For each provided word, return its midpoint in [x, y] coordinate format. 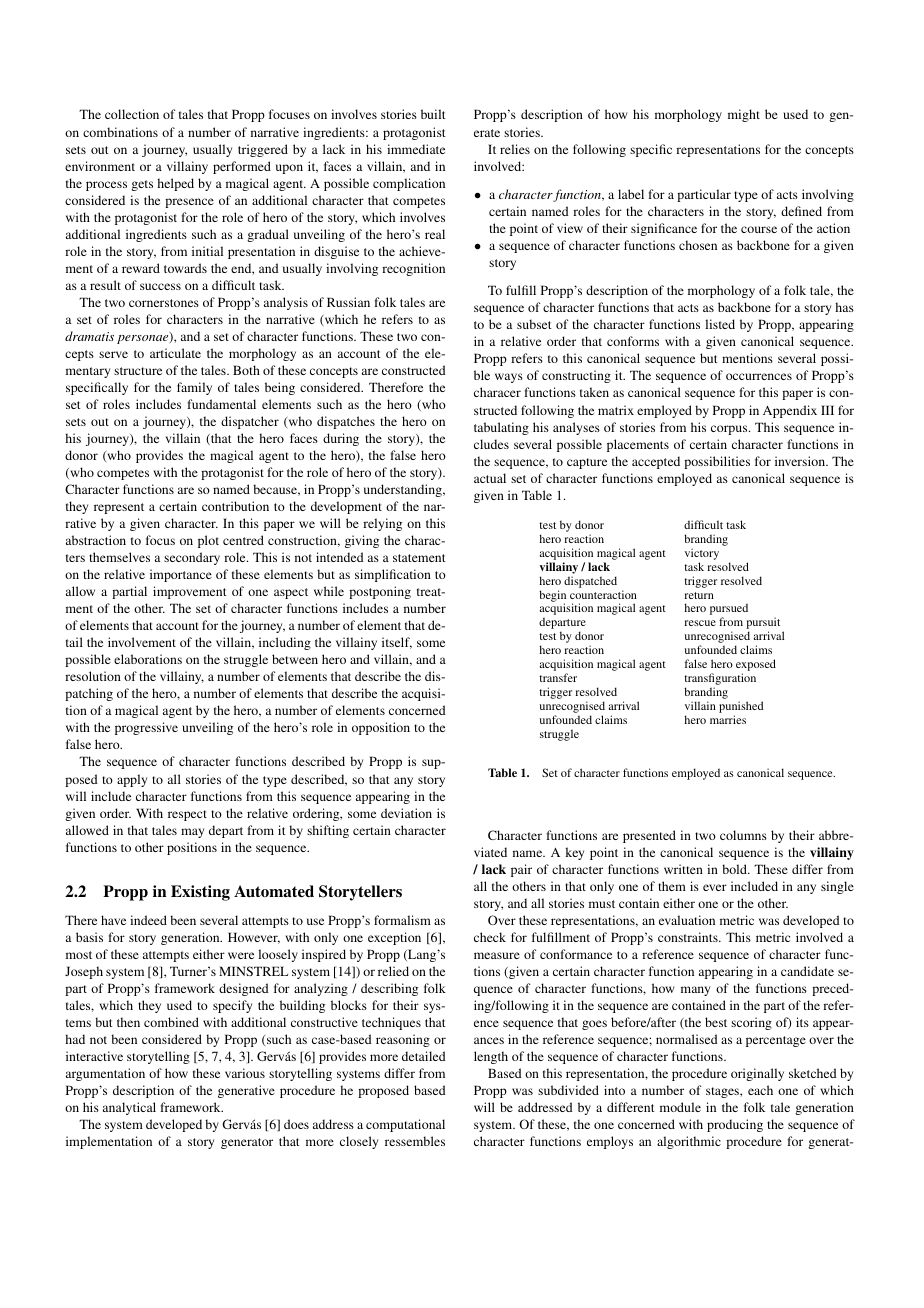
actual [490, 478]
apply [132, 780]
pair [521, 870]
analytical [129, 1108]
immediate [416, 149]
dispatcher [250, 422]
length [491, 1057]
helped [175, 184]
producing [735, 1125]
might [744, 115]
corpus [730, 430]
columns [743, 835]
